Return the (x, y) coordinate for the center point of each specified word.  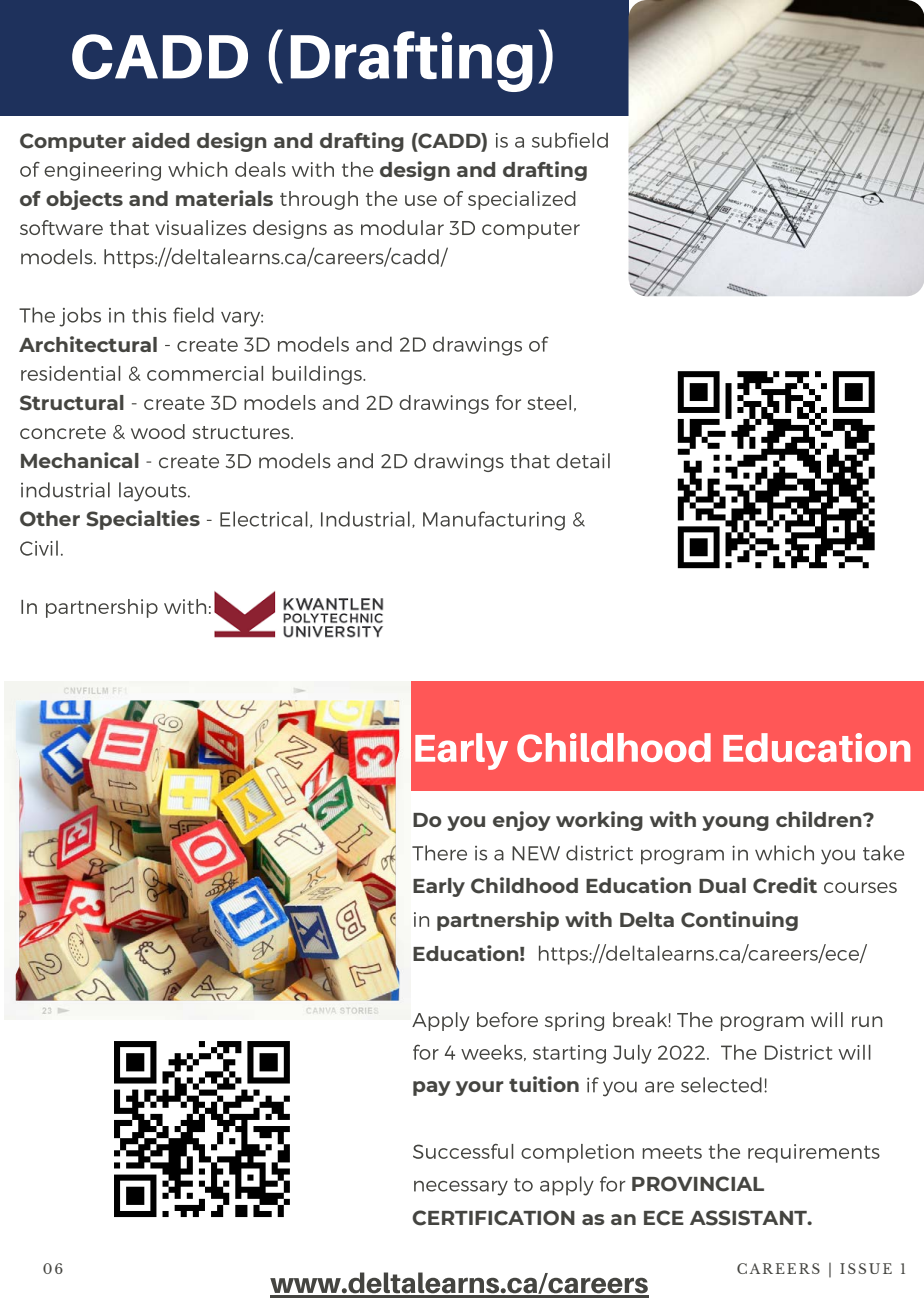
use (421, 200)
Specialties (143, 520)
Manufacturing (494, 521)
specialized (522, 200)
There (439, 853)
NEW (536, 853)
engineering (102, 171)
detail (583, 460)
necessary (461, 1188)
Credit (785, 885)
